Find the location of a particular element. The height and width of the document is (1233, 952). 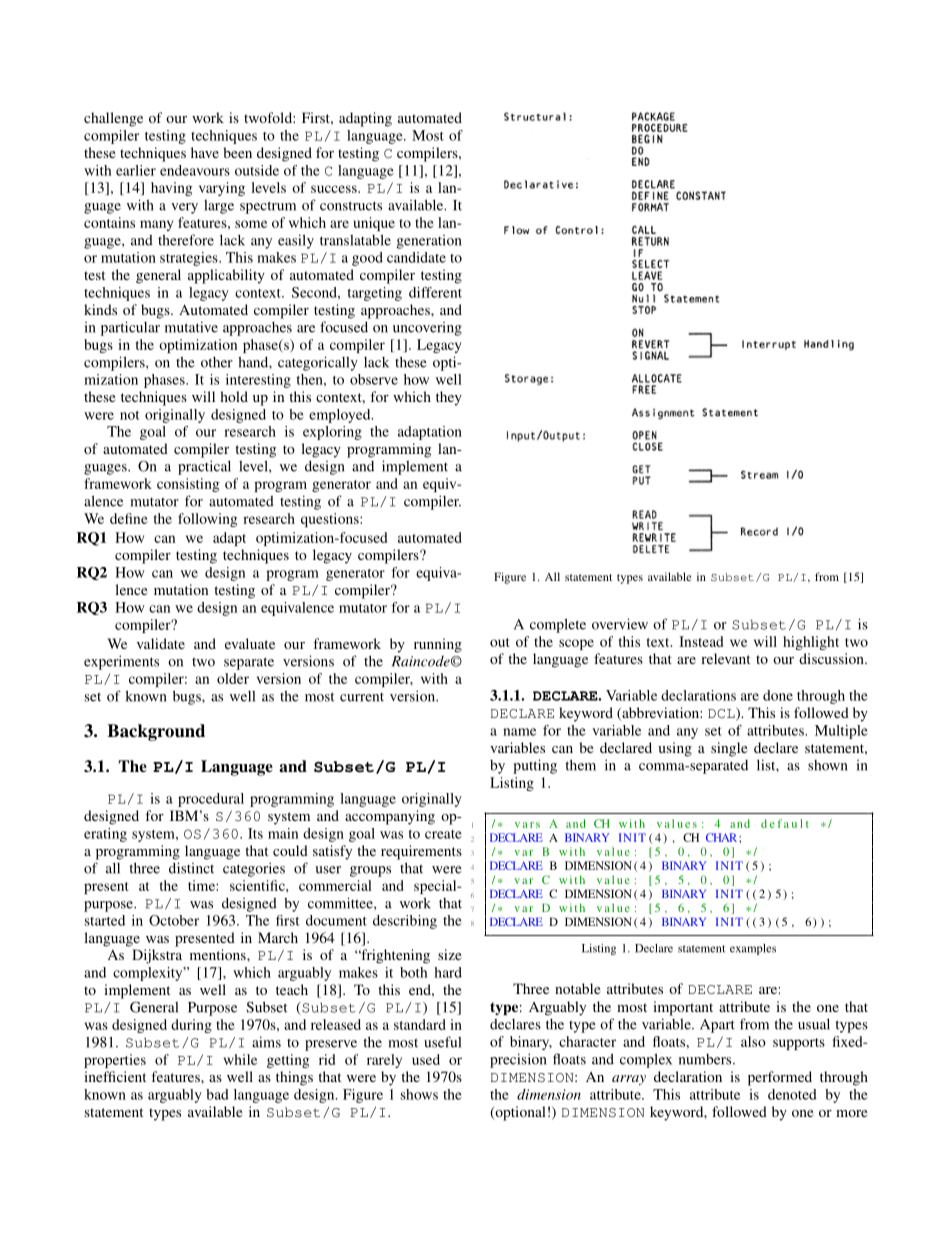

single is located at coordinates (729, 749).
